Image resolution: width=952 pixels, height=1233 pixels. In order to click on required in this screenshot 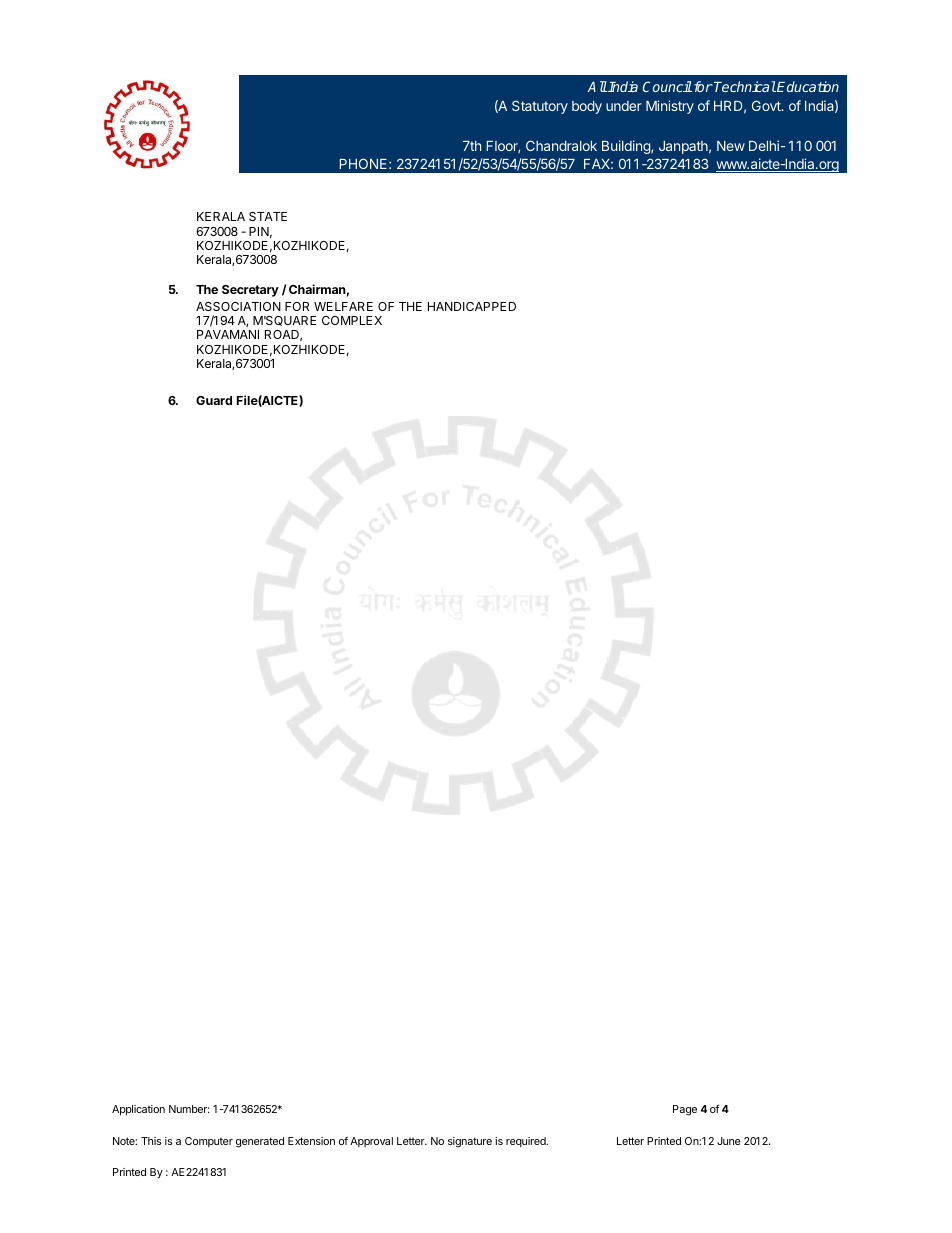, I will do `click(527, 1142)`.
